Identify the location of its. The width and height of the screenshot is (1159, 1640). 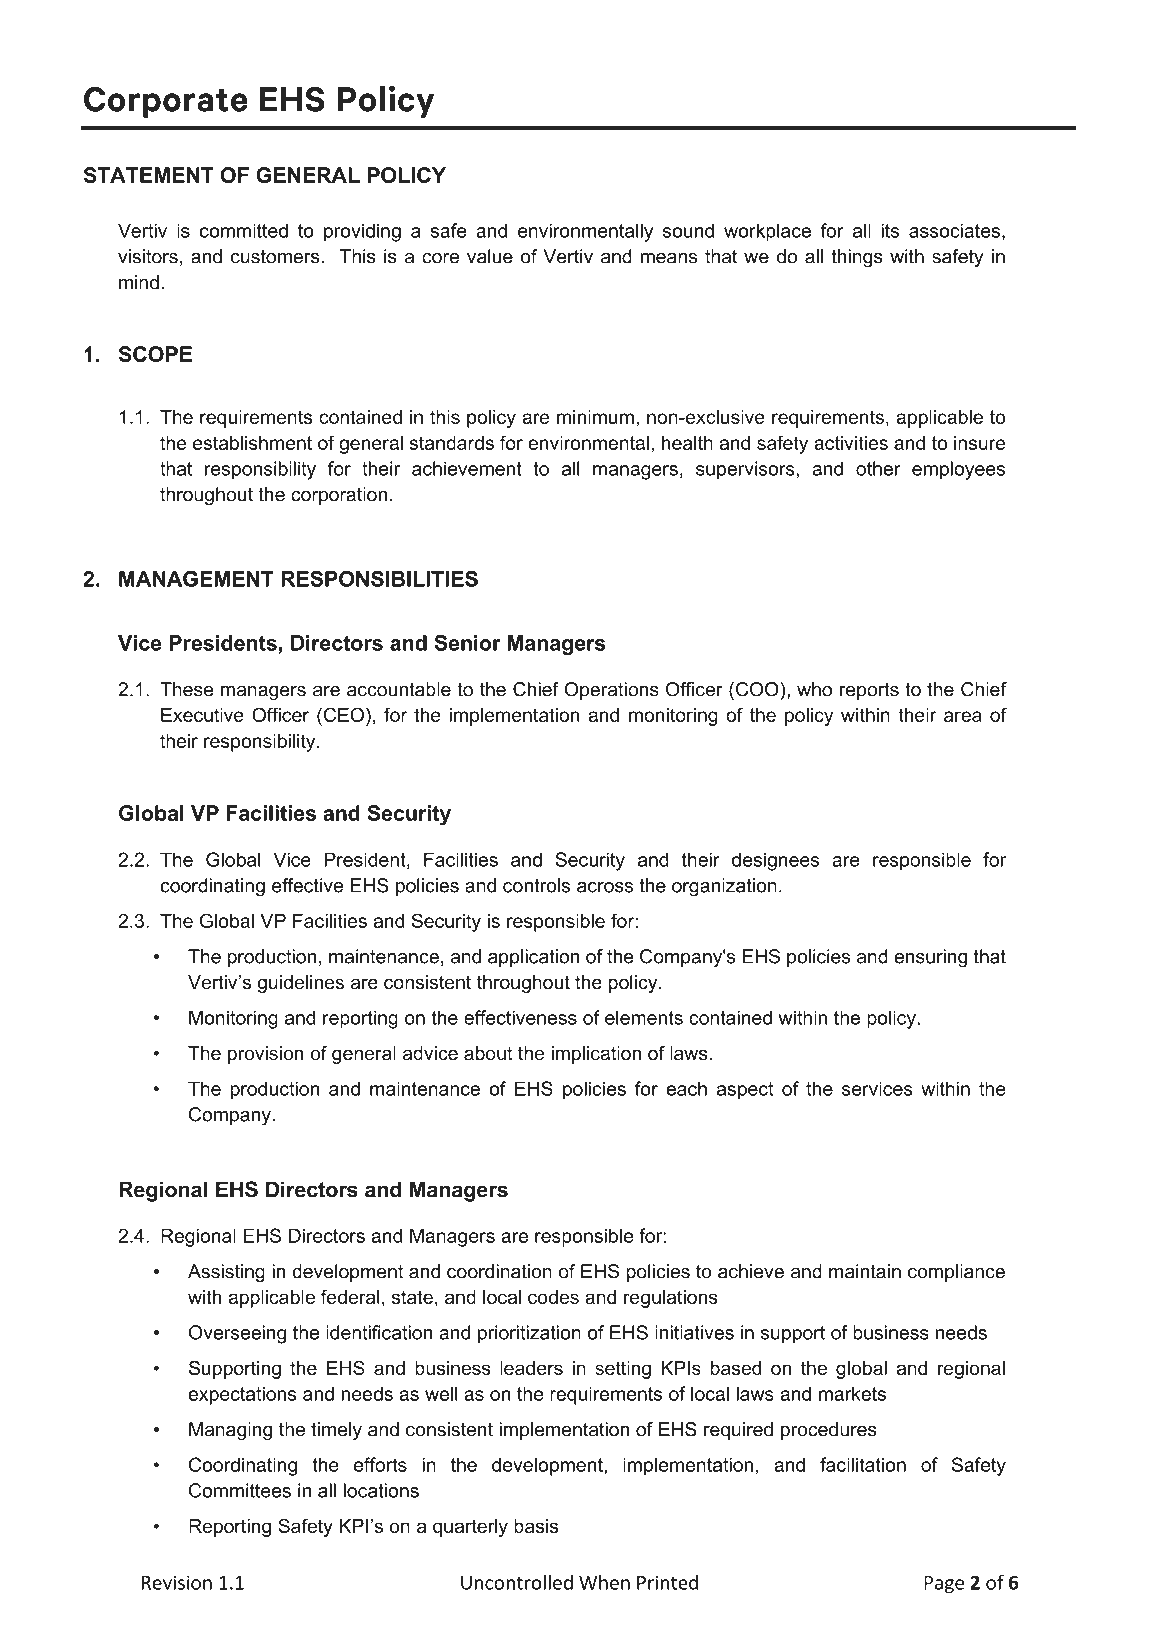
(890, 230).
